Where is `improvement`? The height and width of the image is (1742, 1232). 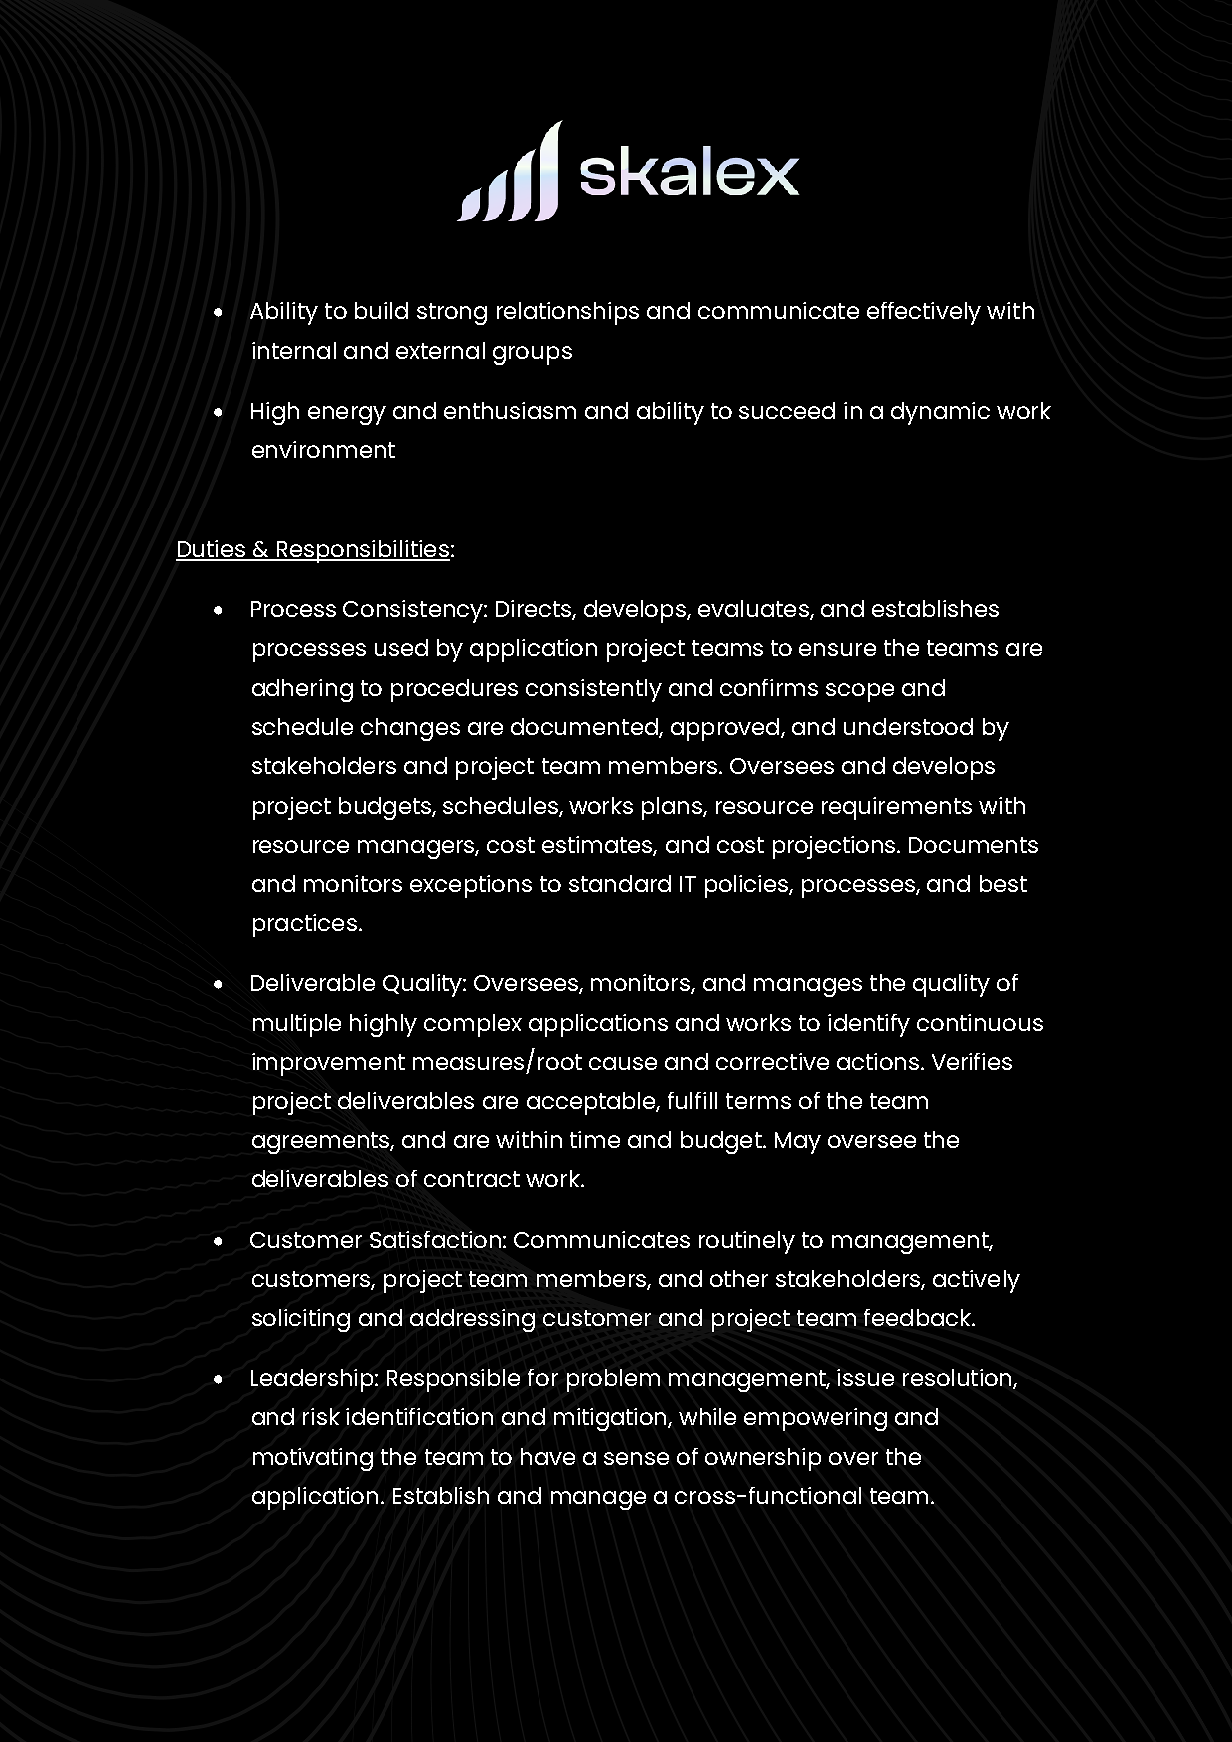
improvement is located at coordinates (328, 1064).
